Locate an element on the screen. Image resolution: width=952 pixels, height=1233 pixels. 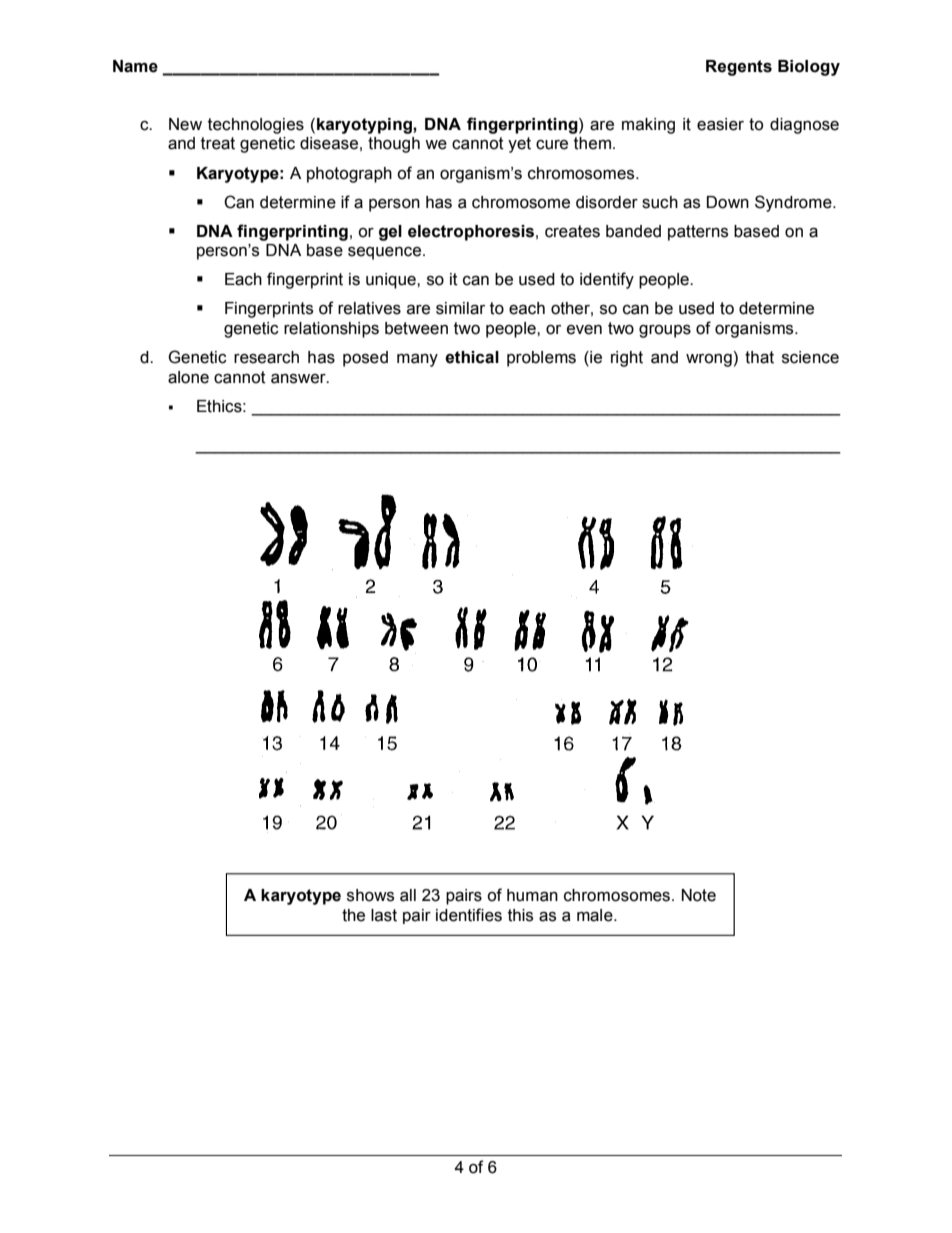
shows is located at coordinates (370, 895).
